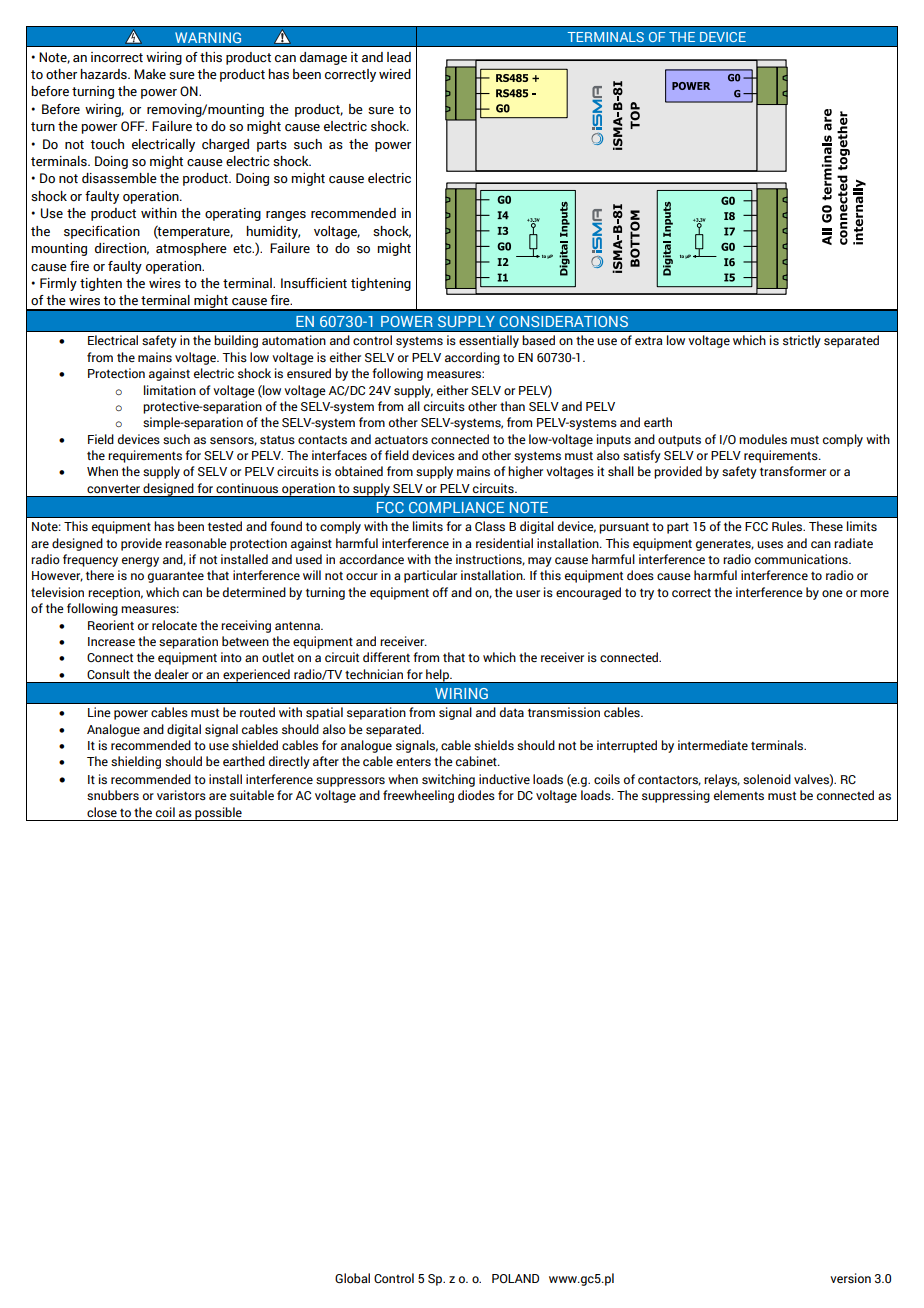  I want to click on diodes, so click(476, 795).
